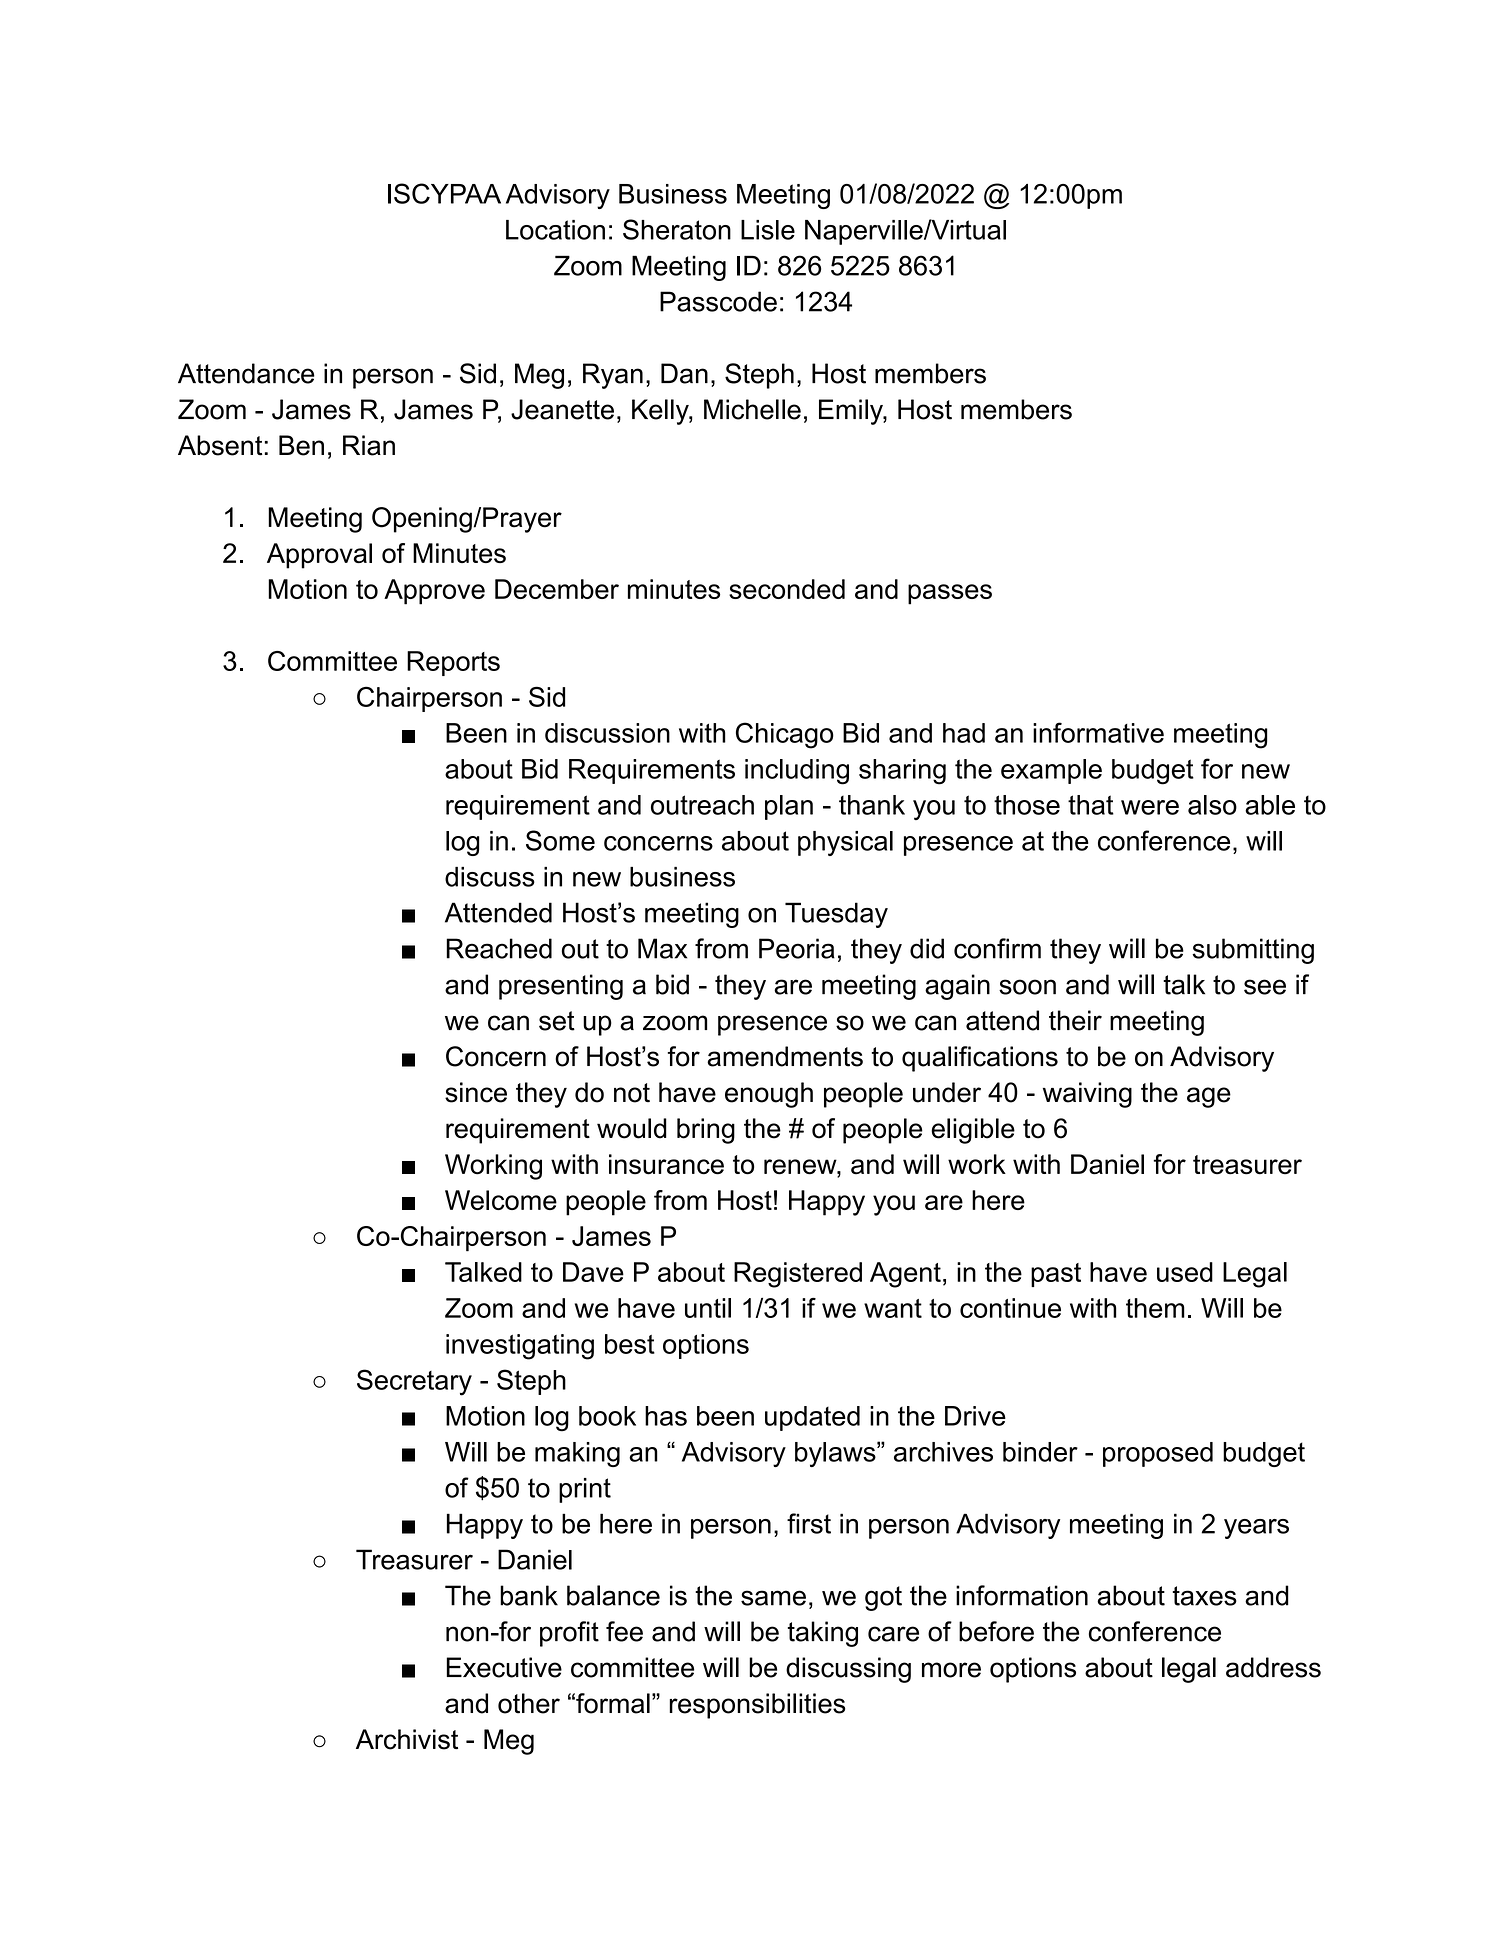  Describe the element at coordinates (797, 948) in the document. I see `Peoria` at that location.
